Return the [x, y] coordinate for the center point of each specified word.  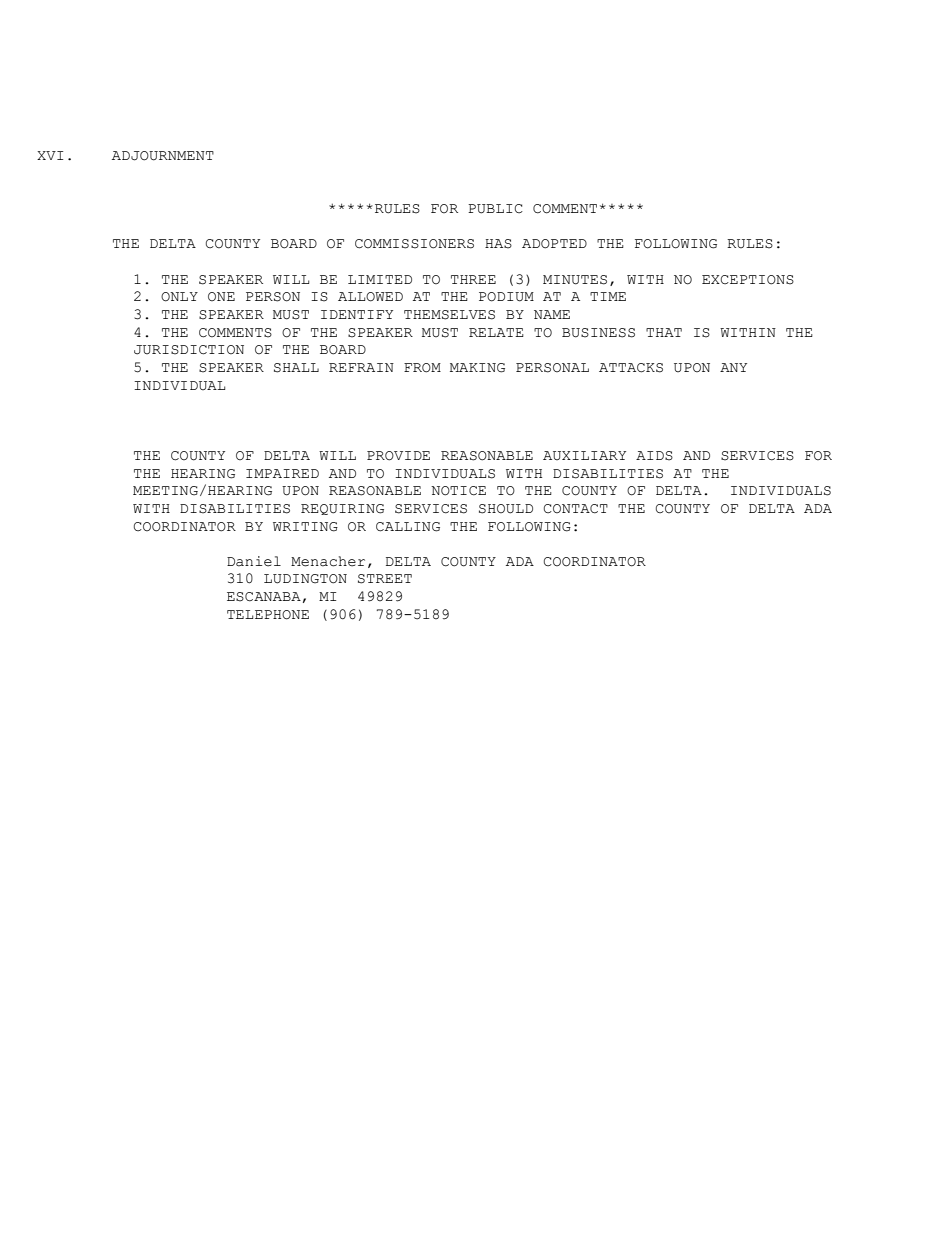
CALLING [408, 527]
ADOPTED [554, 244]
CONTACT [576, 509]
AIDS [654, 456]
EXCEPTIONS [748, 280]
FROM [422, 368]
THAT [664, 332]
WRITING [305, 527]
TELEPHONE [268, 615]
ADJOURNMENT [163, 156]
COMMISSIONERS [414, 244]
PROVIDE [398, 456]
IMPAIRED [282, 473]
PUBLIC [495, 209]
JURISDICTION [189, 350]
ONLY [179, 297]
